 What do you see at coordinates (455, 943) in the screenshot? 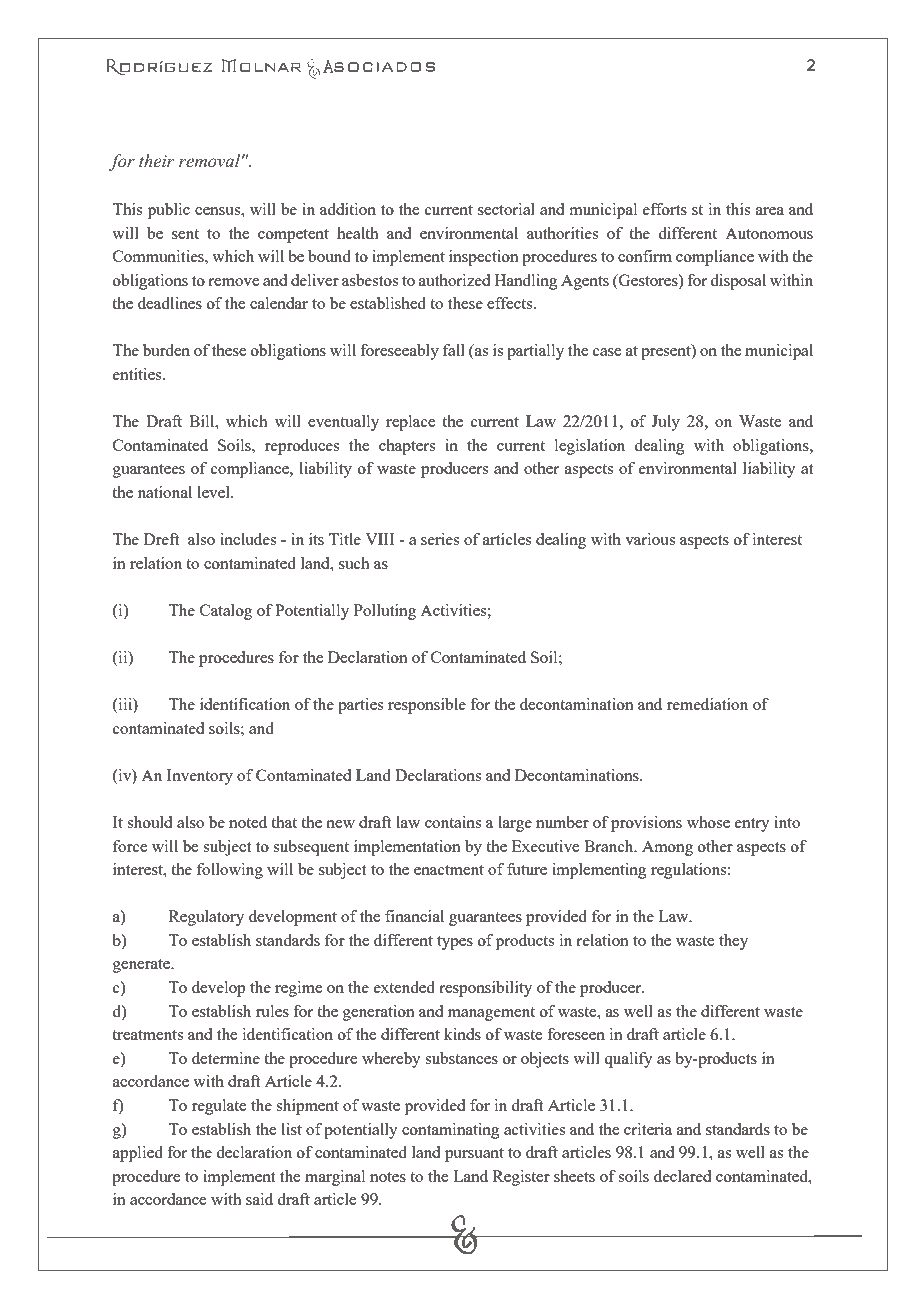
I see `types` at bounding box center [455, 943].
